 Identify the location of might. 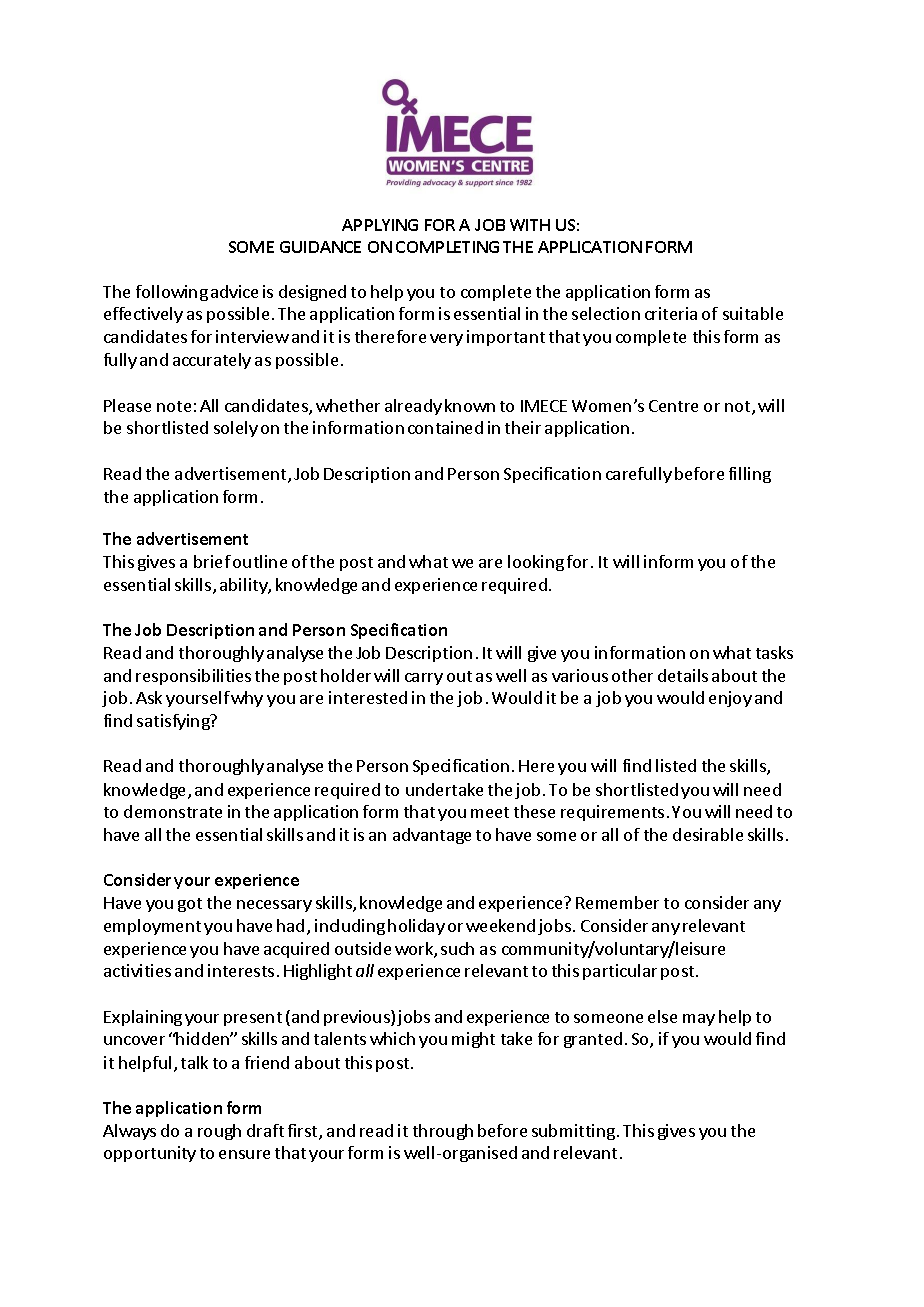
(473, 1040).
